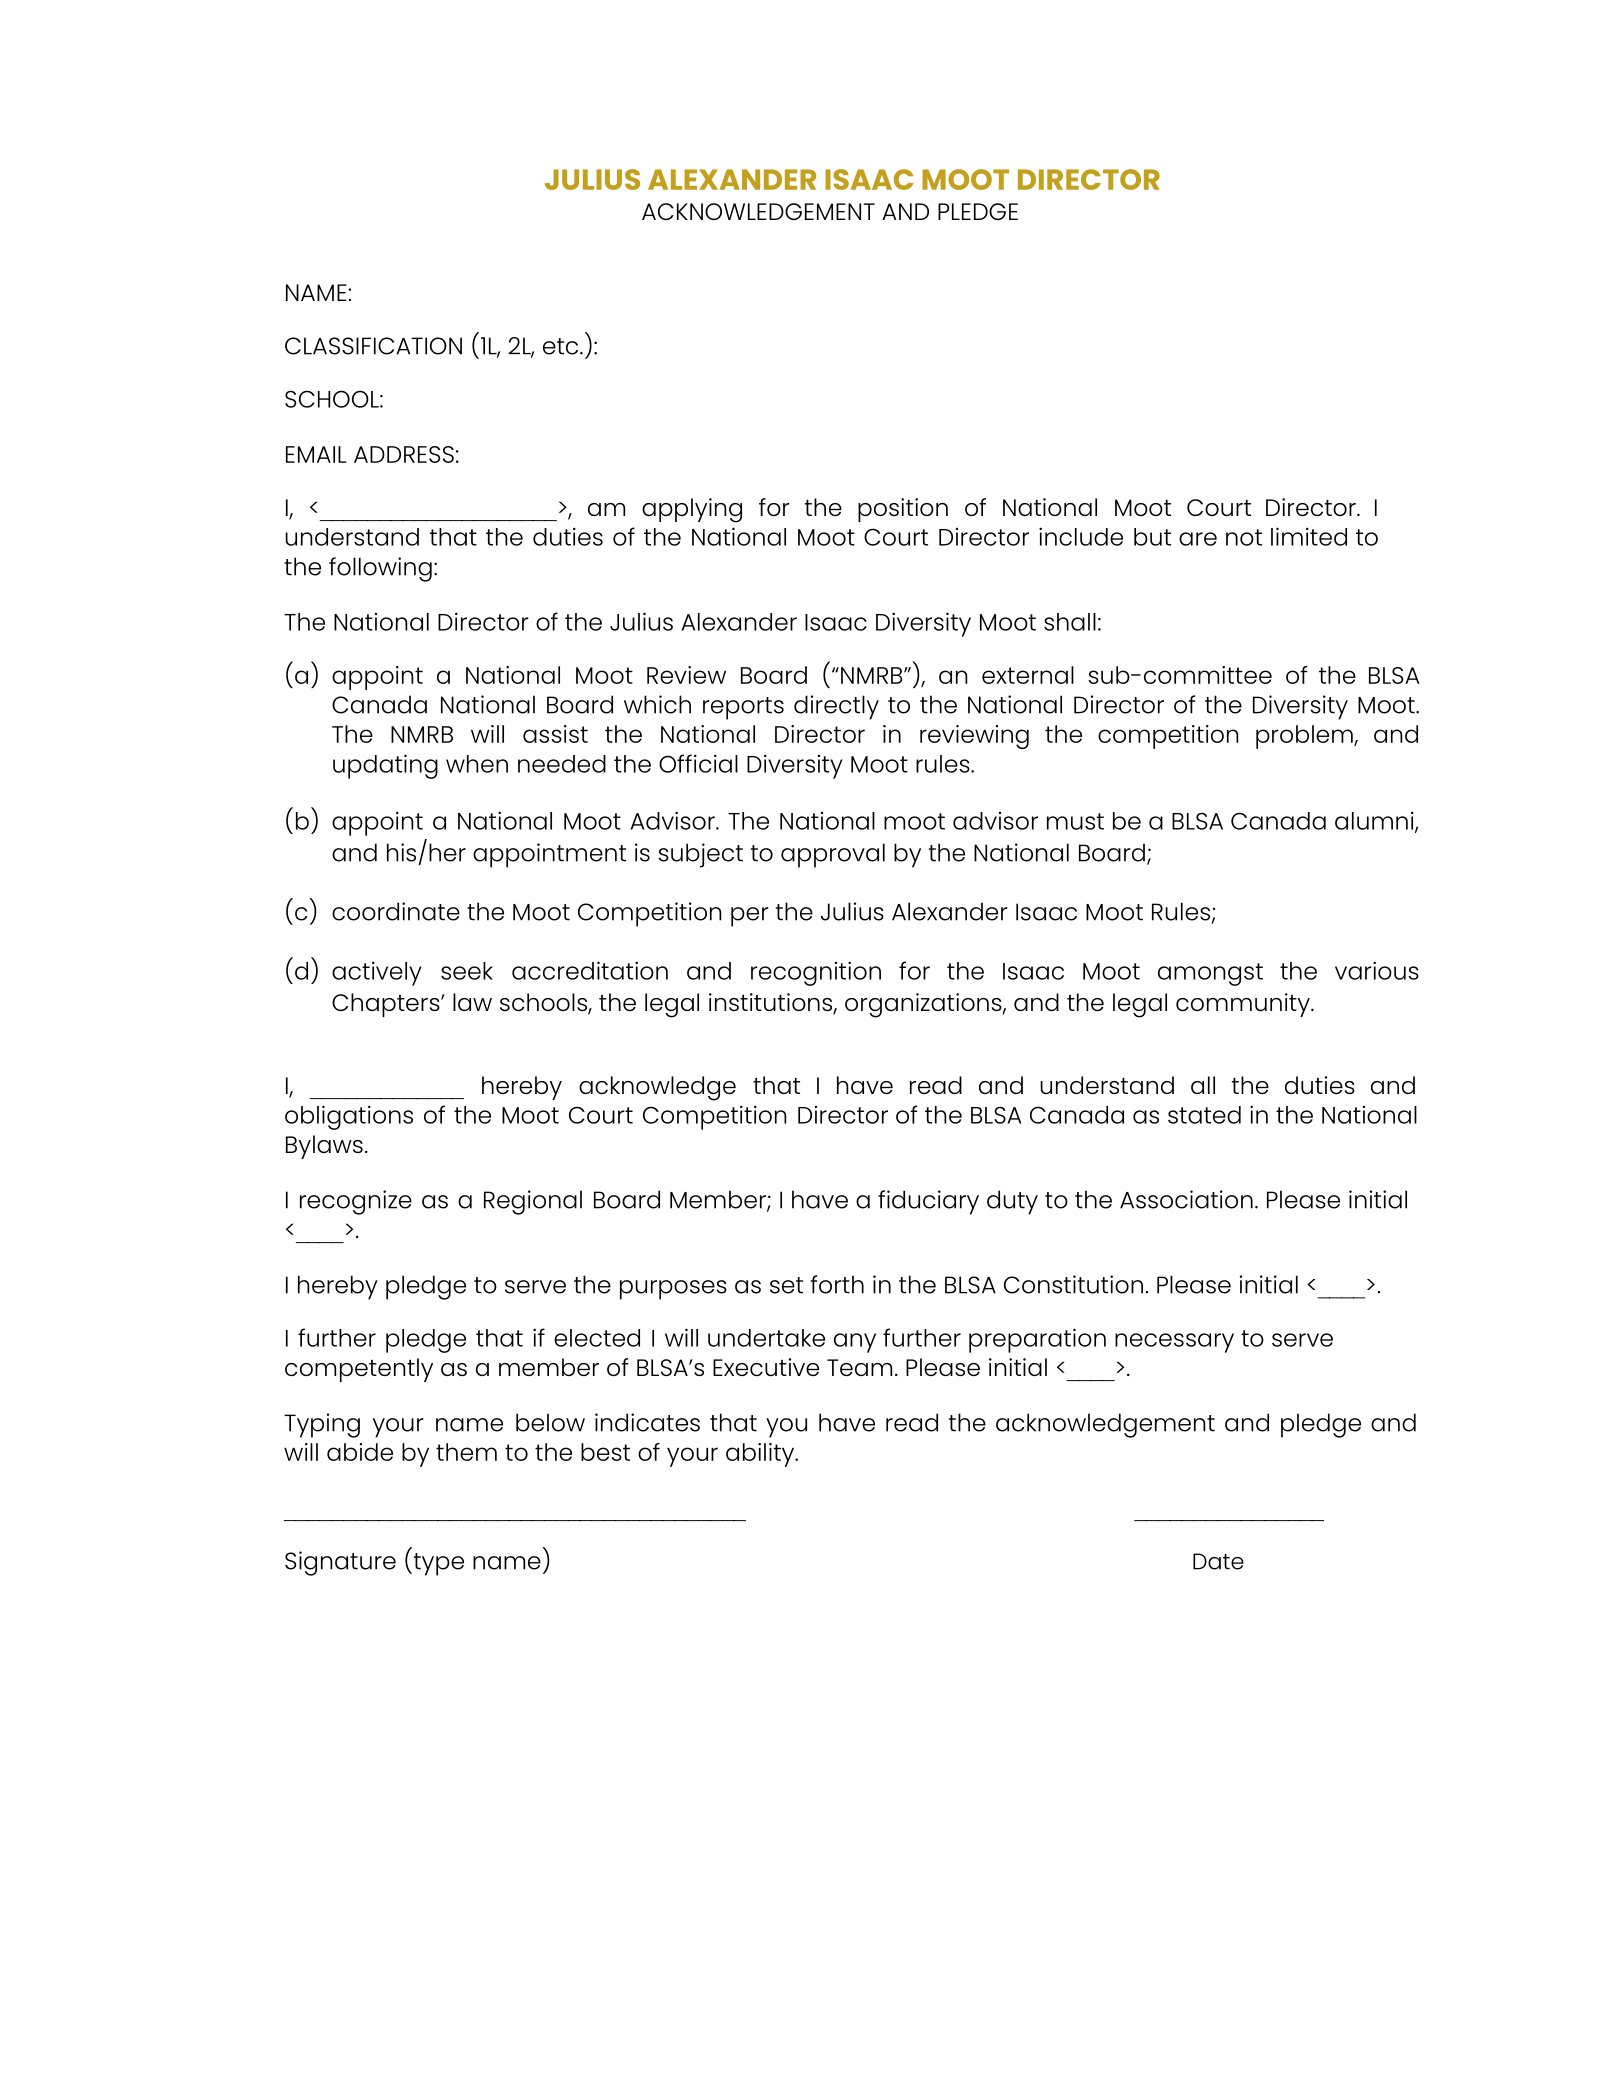 Image resolution: width=1610 pixels, height=2083 pixels. I want to click on not, so click(1244, 537).
